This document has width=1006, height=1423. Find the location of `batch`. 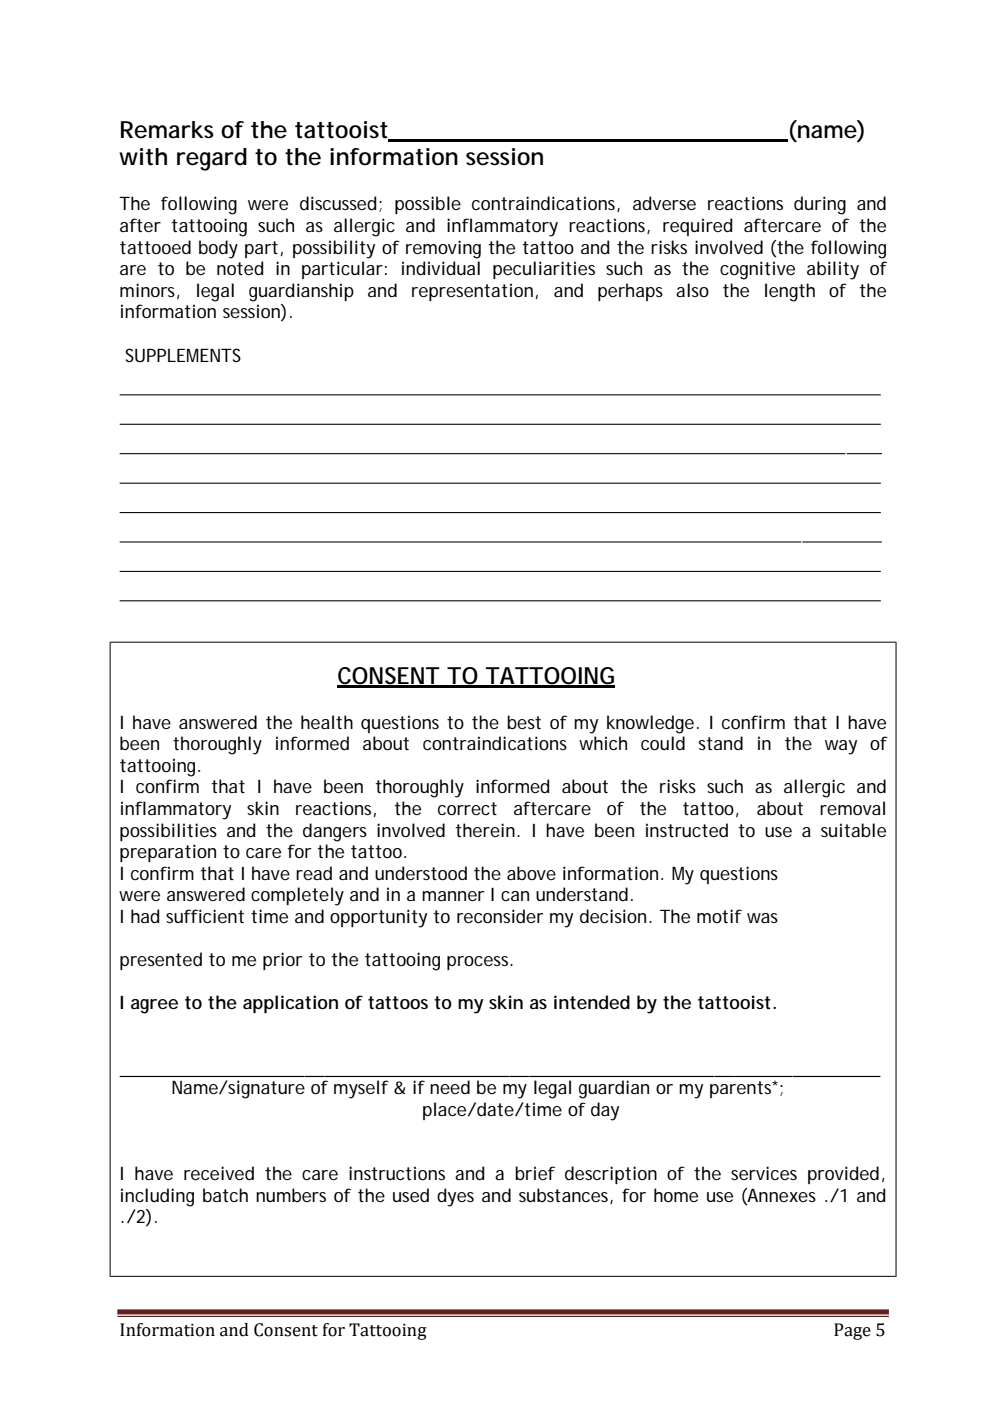

batch is located at coordinates (225, 1195).
